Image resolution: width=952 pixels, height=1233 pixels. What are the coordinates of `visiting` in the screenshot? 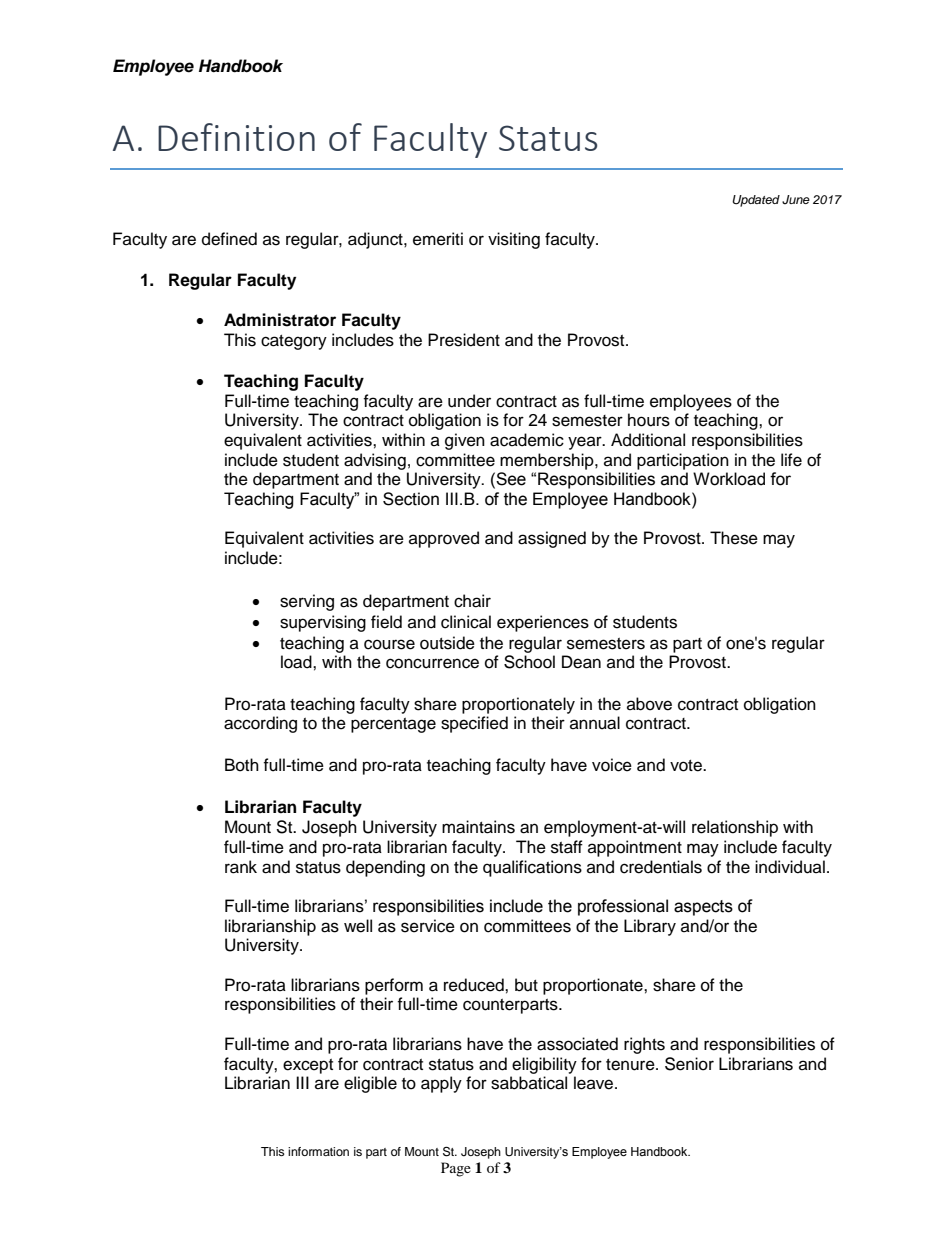 It's located at (514, 240).
